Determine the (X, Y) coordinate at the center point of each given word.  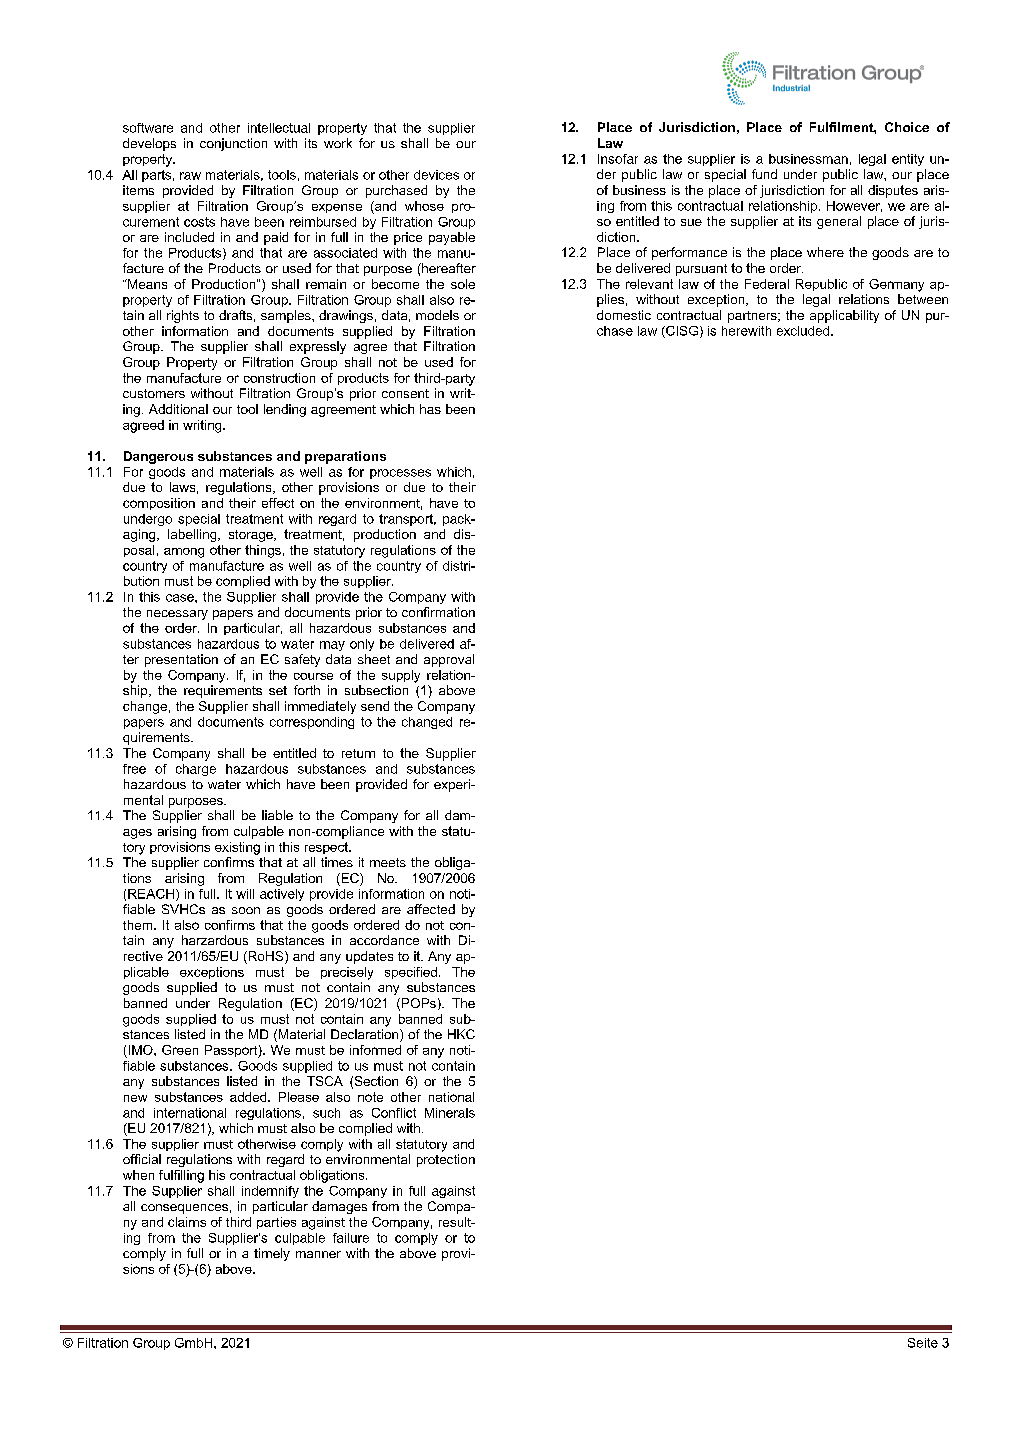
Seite (923, 1343)
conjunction (233, 144)
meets (388, 862)
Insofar (618, 159)
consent (405, 393)
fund (764, 174)
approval (449, 660)
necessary (177, 615)
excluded (804, 331)
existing (237, 848)
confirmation (438, 612)
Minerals (450, 1113)
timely (272, 1254)
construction (279, 378)
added (249, 1097)
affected (431, 909)
